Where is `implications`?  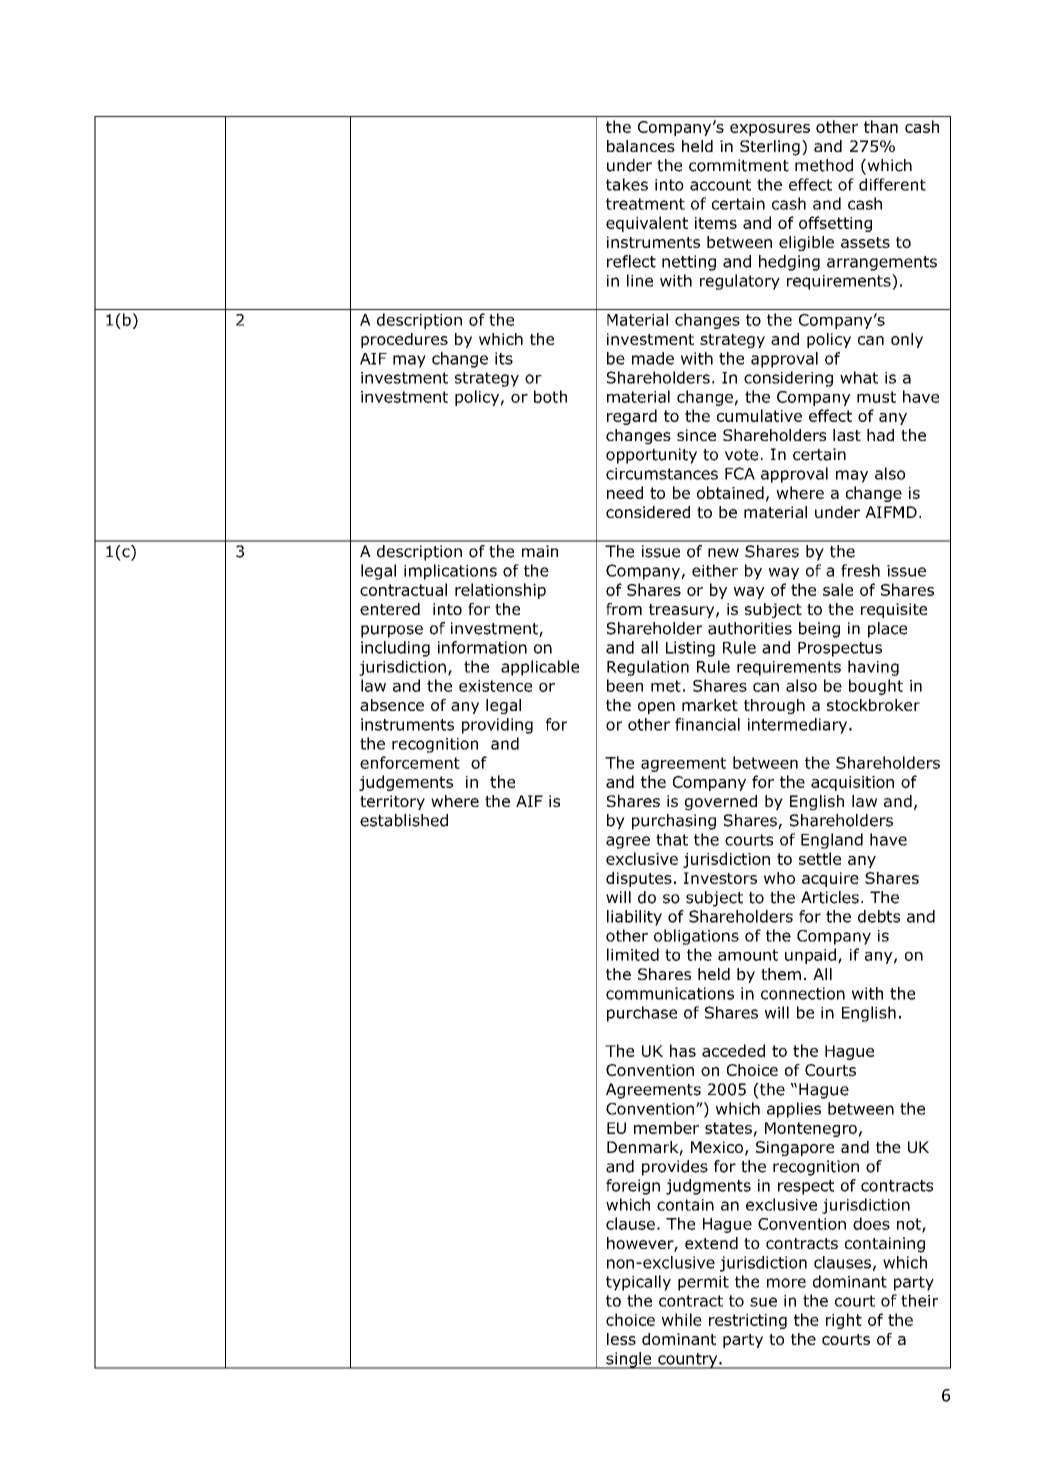
implications is located at coordinates (450, 572).
